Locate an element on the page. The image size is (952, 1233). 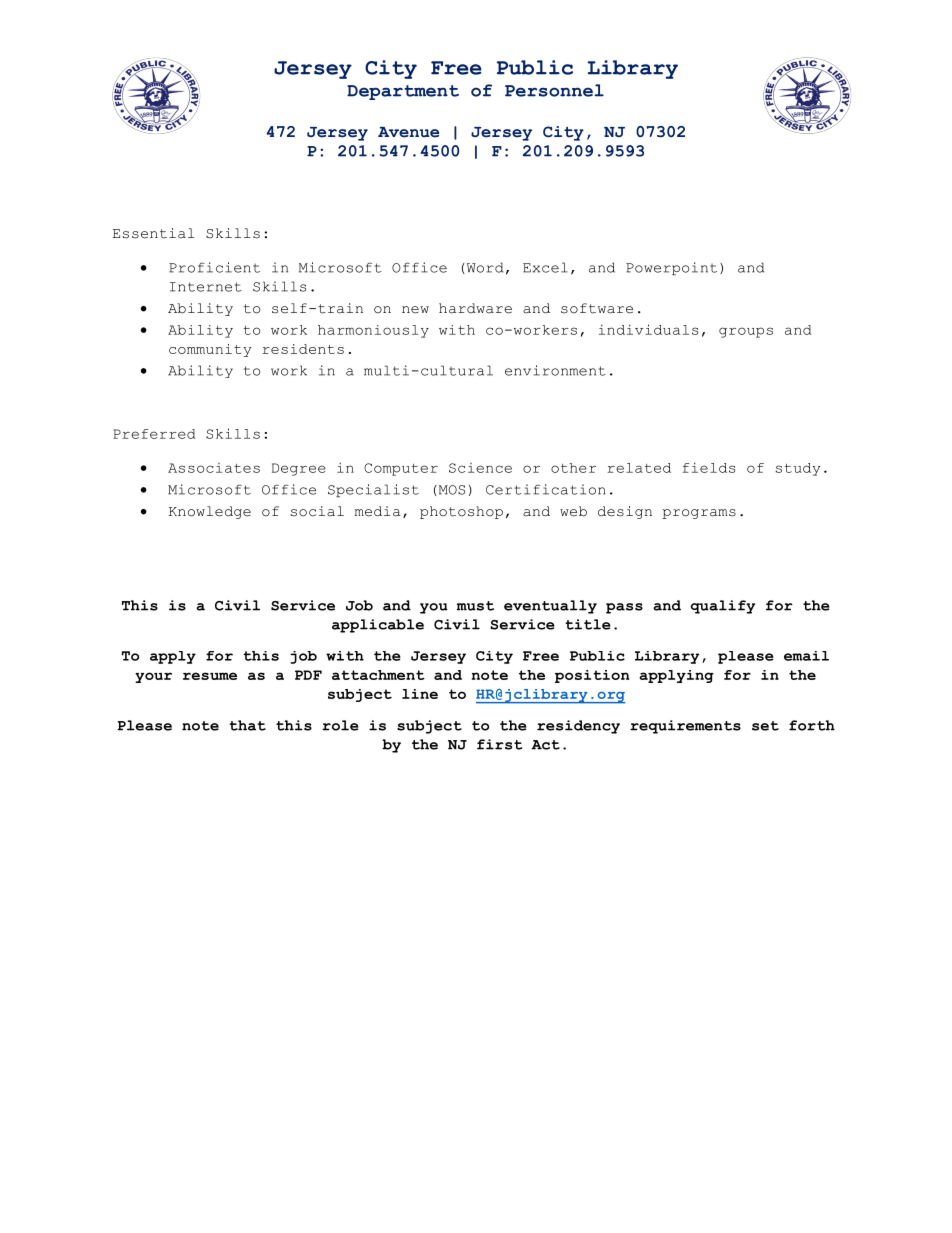
that is located at coordinates (247, 725).
